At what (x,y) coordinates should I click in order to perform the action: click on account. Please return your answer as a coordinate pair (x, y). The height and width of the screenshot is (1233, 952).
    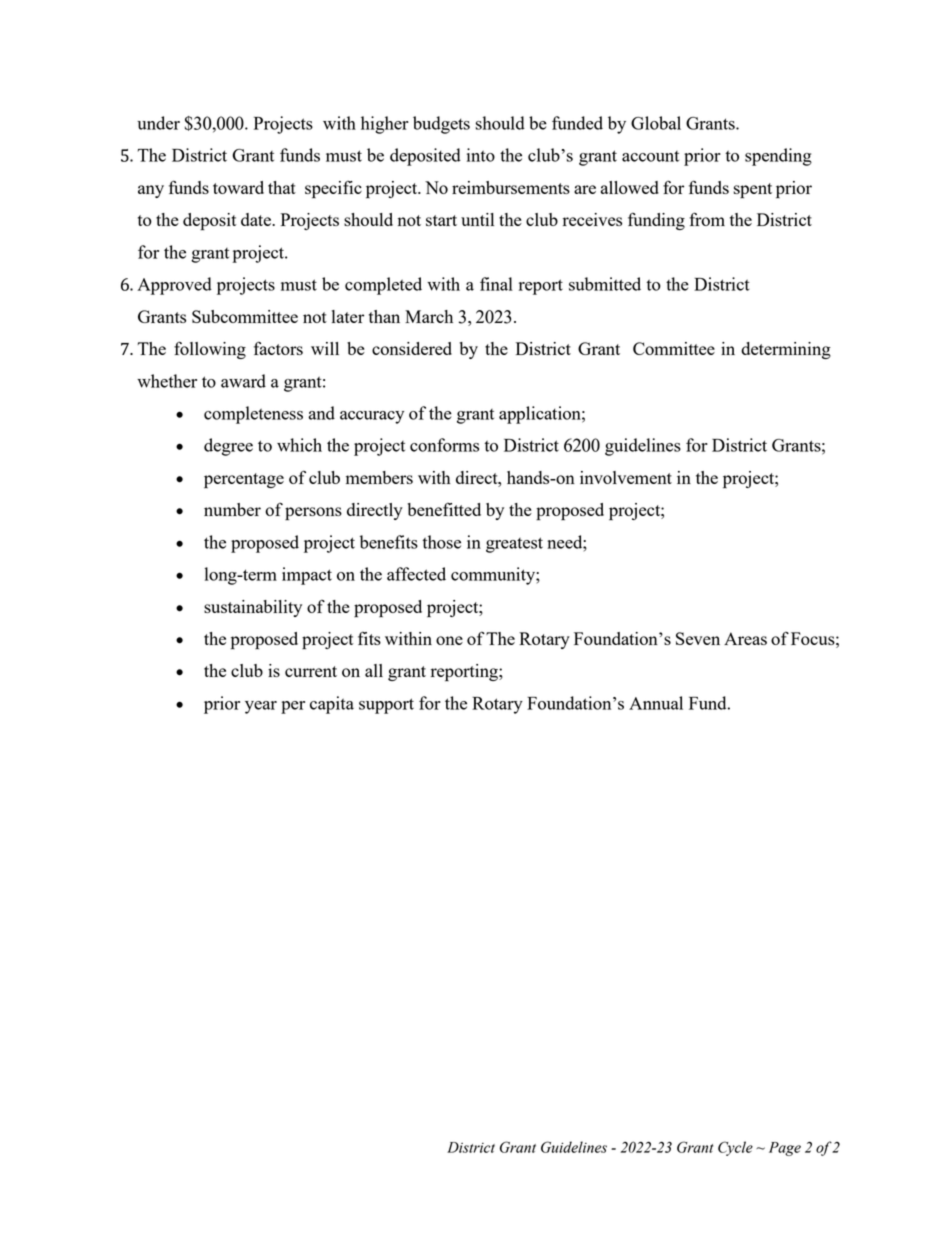
    Looking at the image, I should click on (650, 156).
